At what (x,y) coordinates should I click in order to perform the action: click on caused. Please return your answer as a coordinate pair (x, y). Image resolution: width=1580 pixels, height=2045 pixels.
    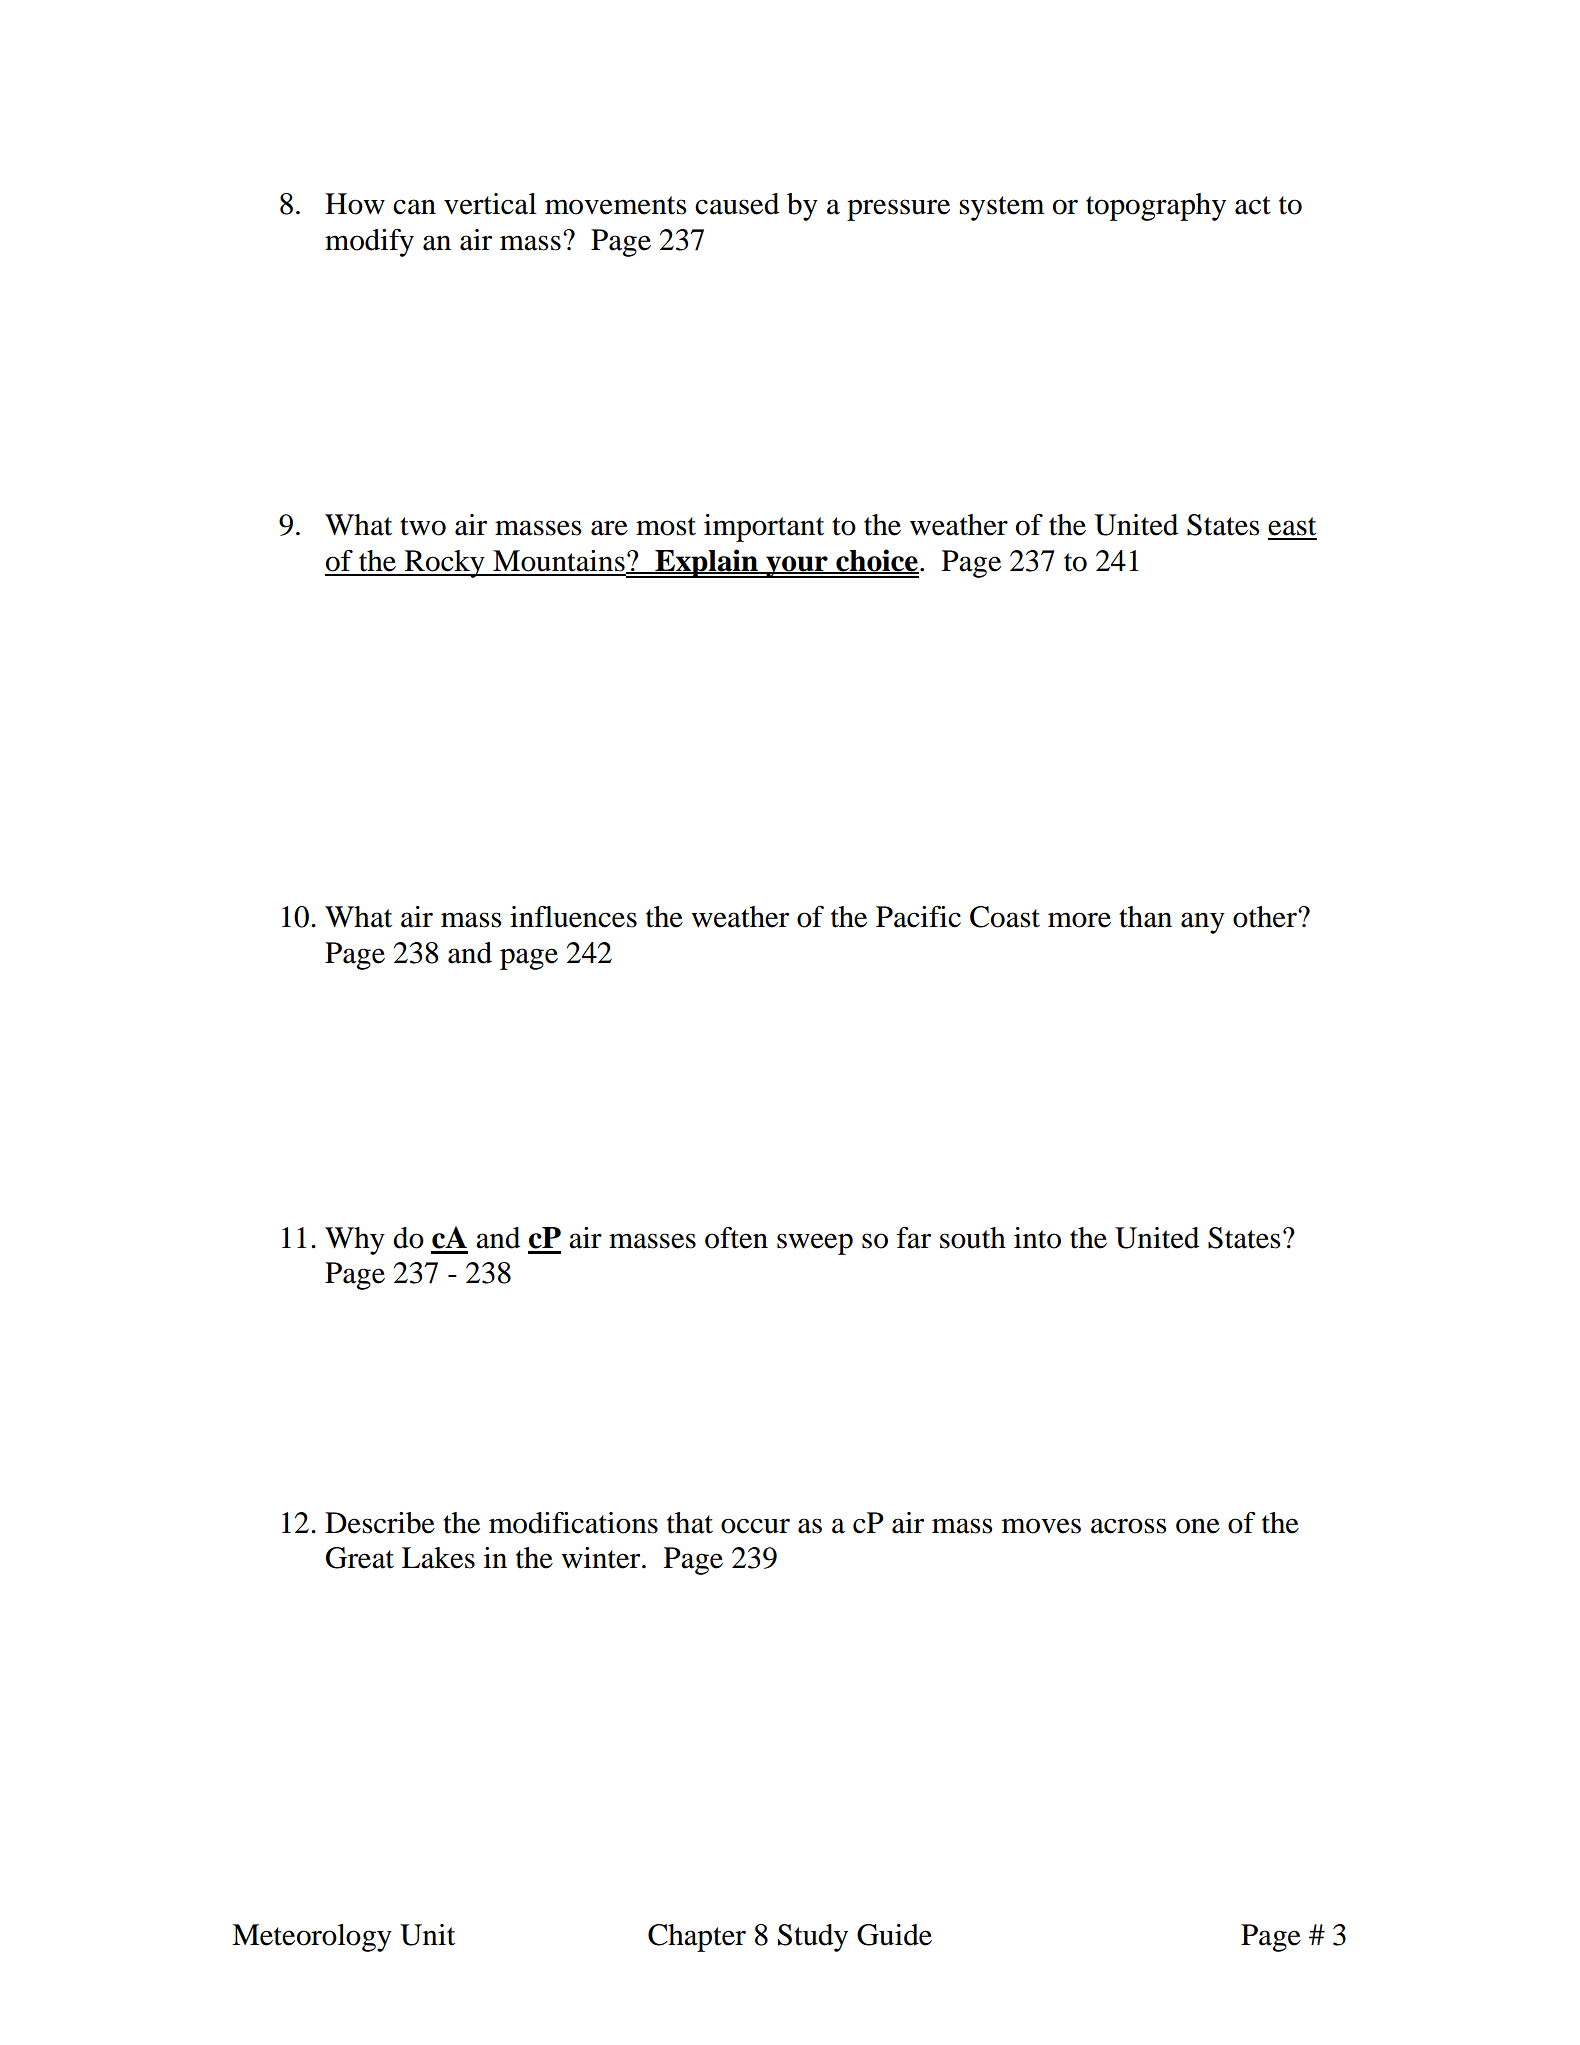
    Looking at the image, I should click on (737, 204).
